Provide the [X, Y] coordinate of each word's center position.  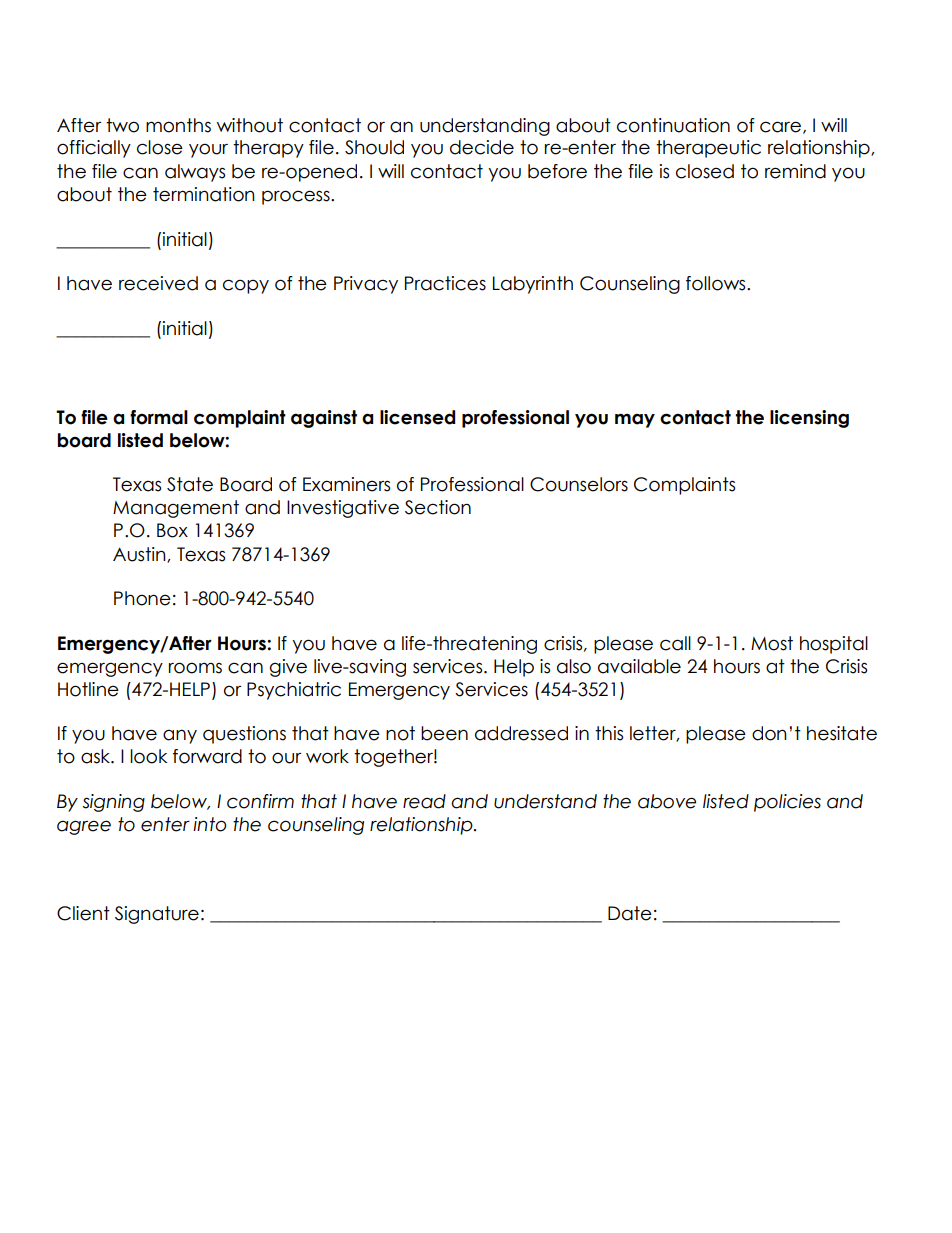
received [158, 283]
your [208, 150]
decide [482, 147]
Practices [445, 283]
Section [438, 507]
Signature [157, 915]
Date [630, 913]
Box [172, 530]
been [444, 733]
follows [717, 283]
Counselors [579, 484]
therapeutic [708, 149]
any [180, 736]
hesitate [842, 733]
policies [787, 803]
